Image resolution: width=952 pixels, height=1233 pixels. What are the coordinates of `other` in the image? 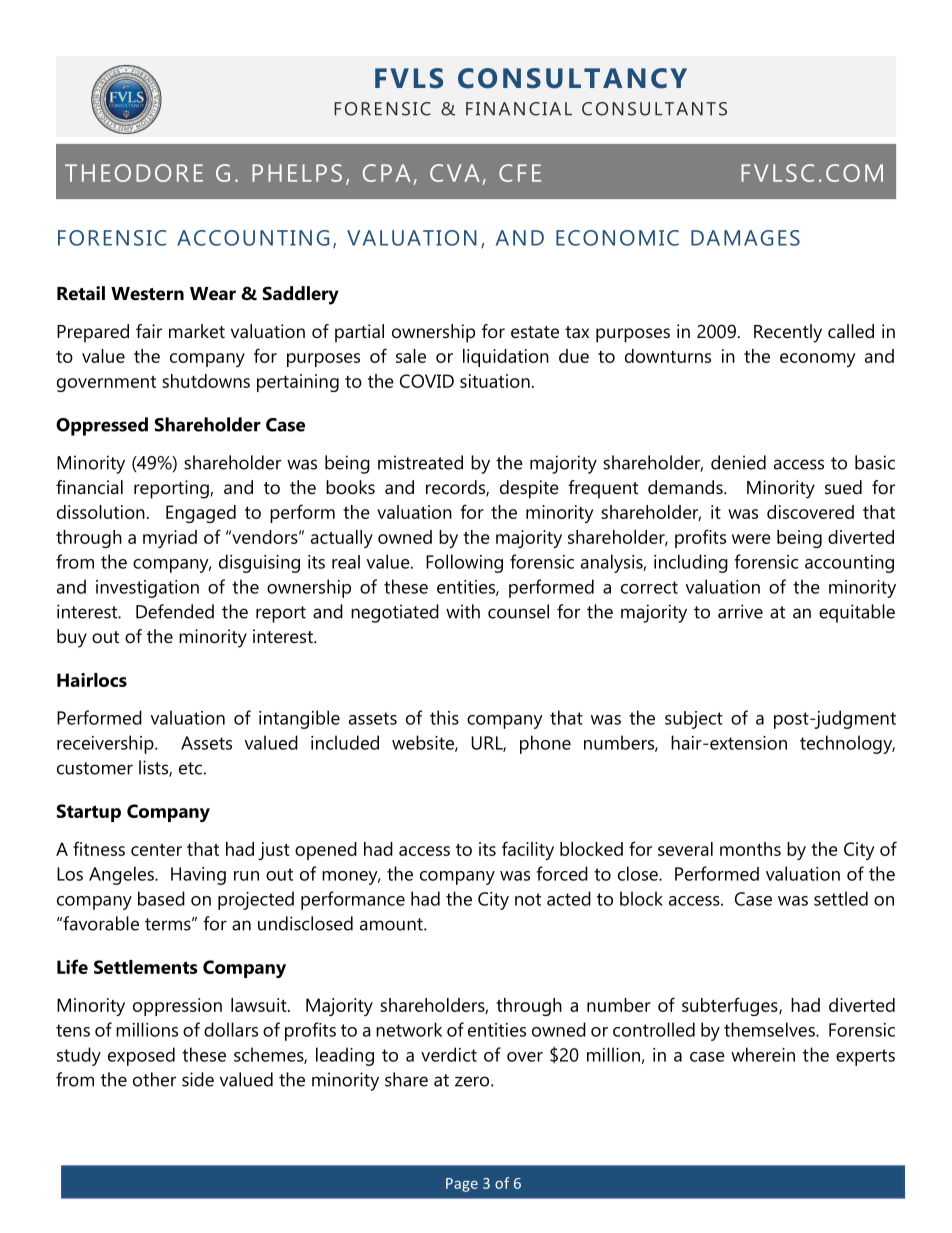 It's located at (154, 1079).
